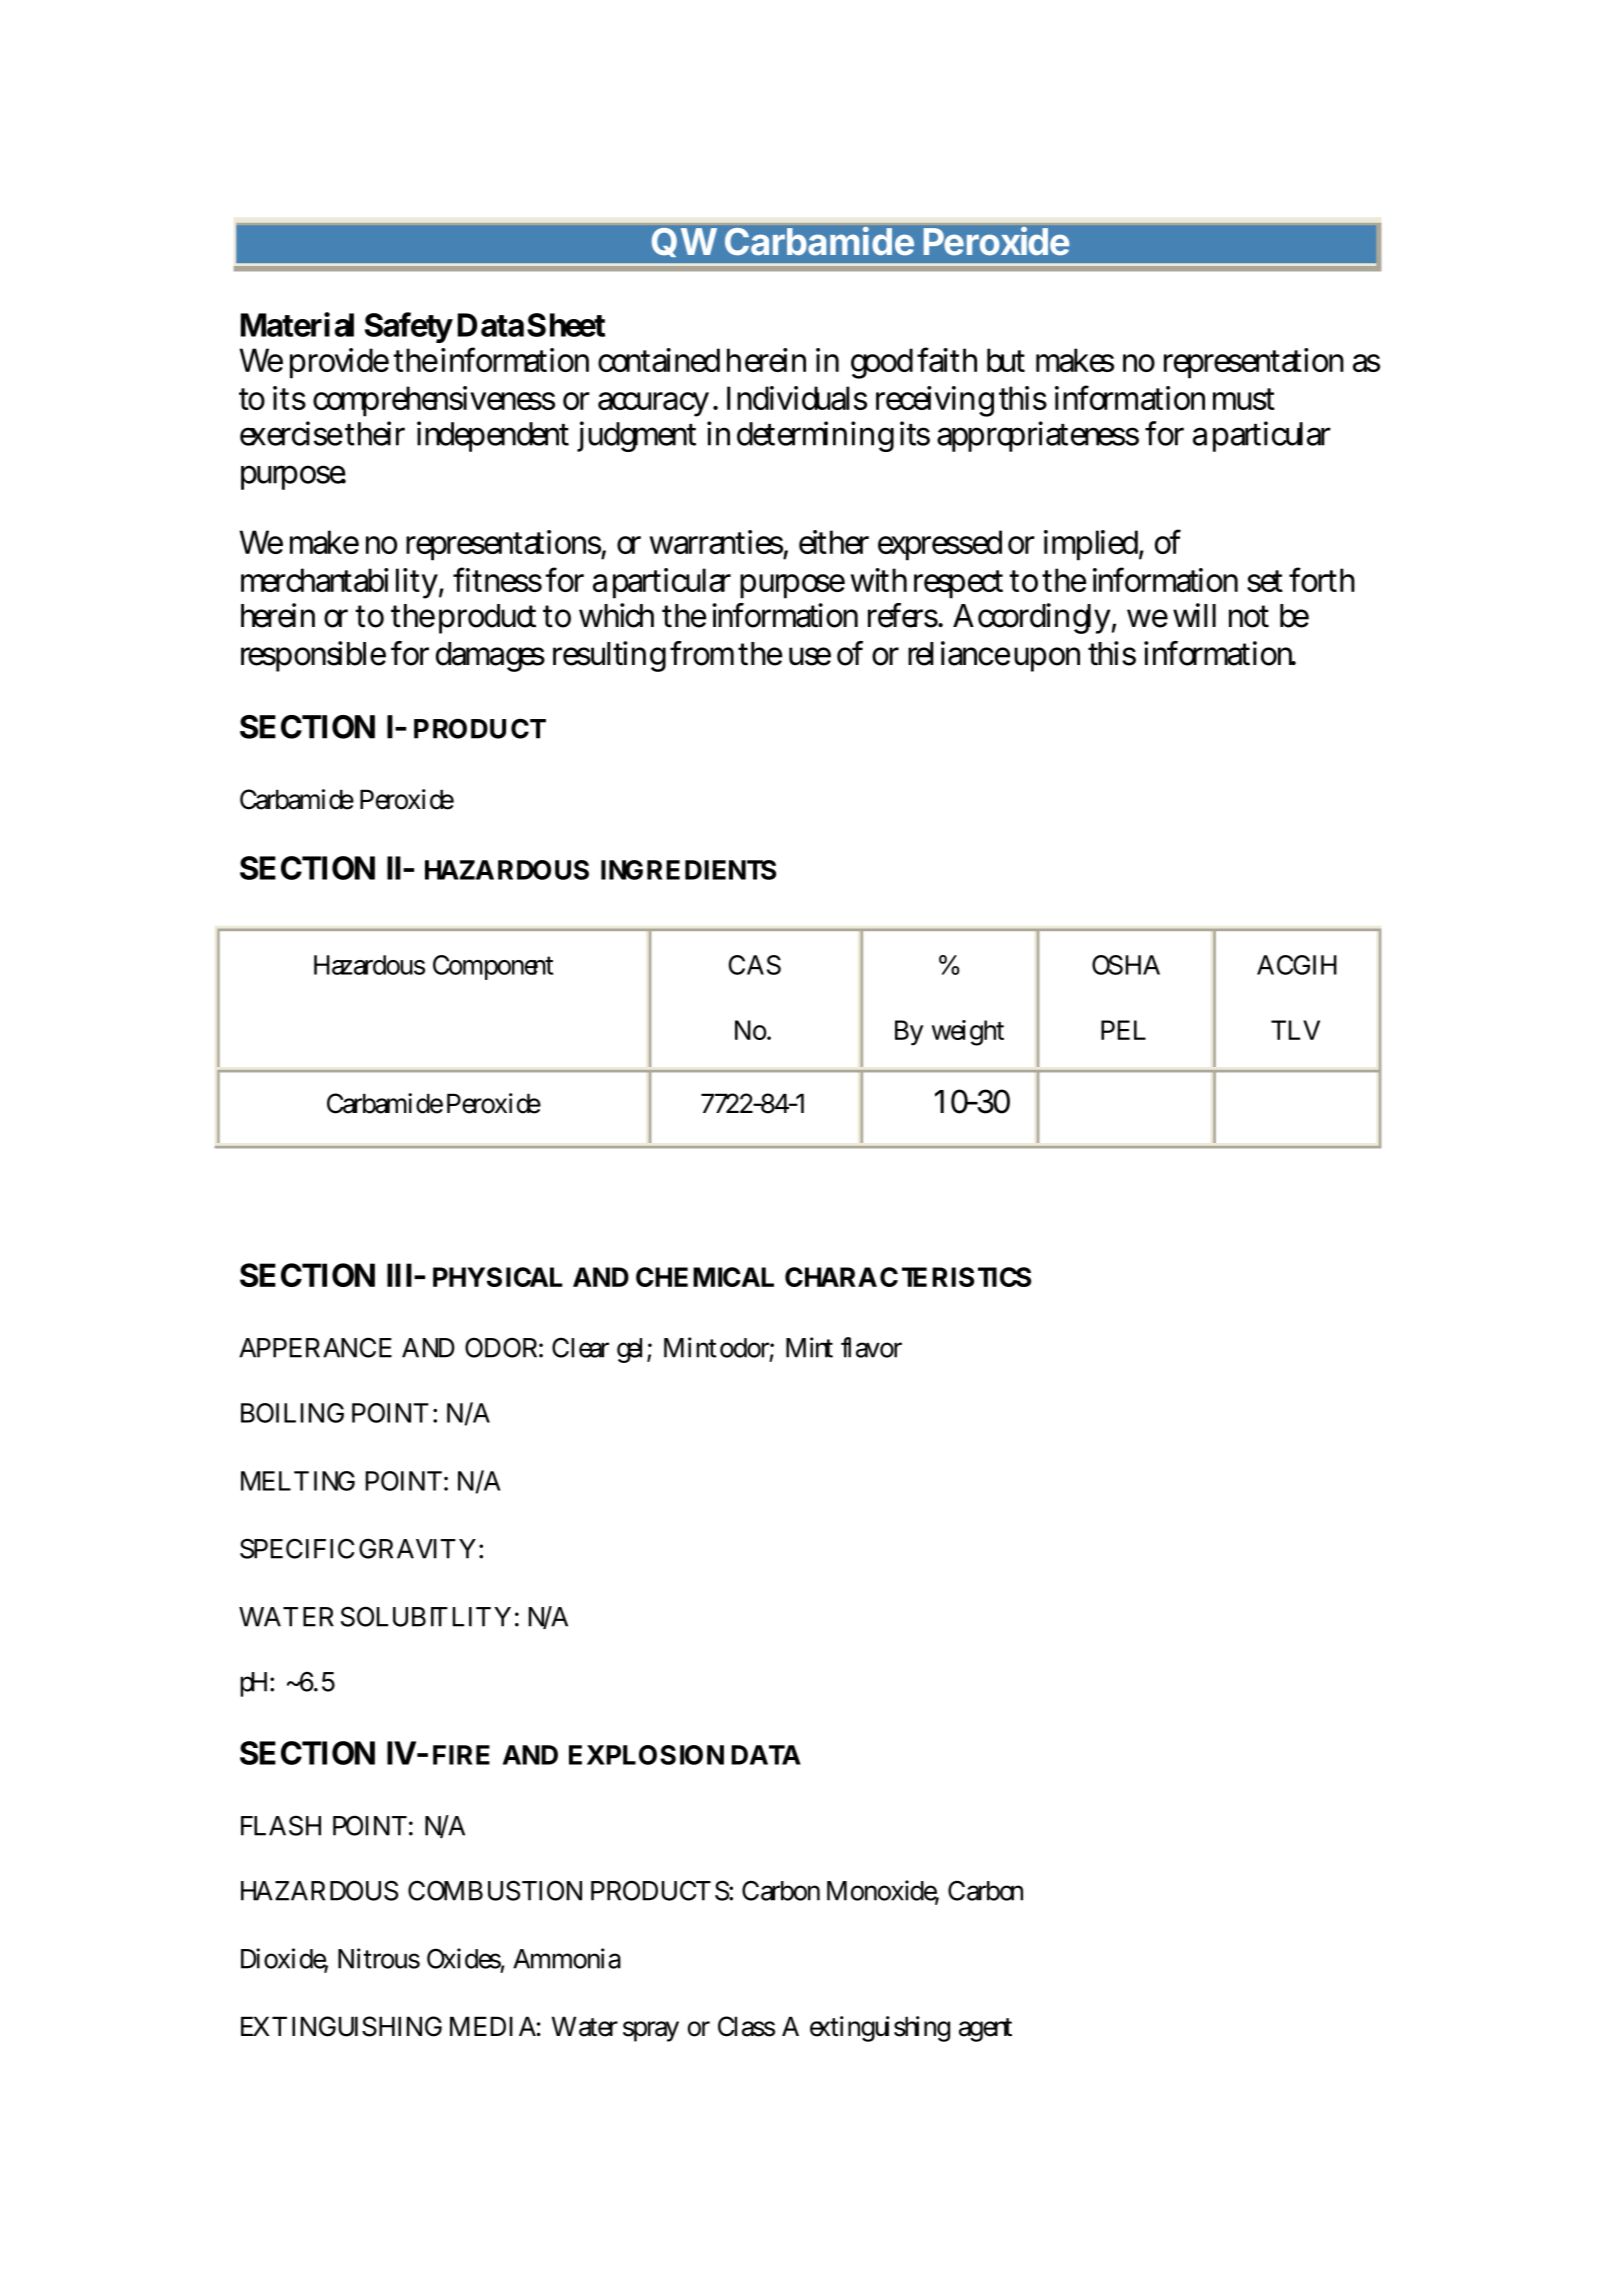 The image size is (1615, 2286). Describe the element at coordinates (315, 1347) in the image. I see `APPERANCE` at that location.
